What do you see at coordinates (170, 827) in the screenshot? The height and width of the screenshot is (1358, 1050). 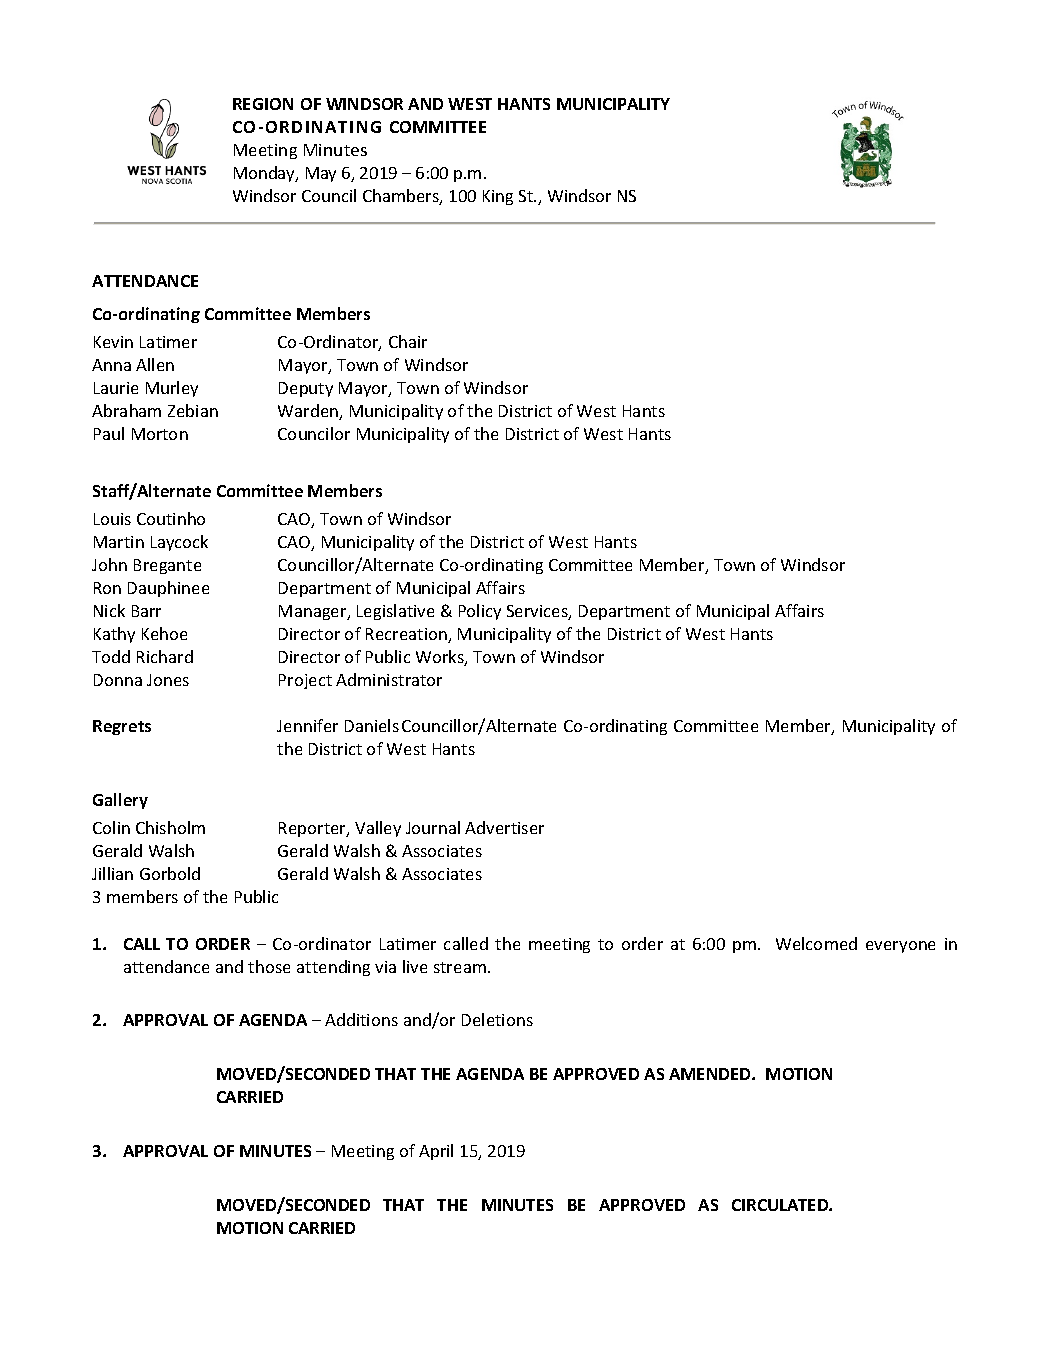 I see `Chisholm` at bounding box center [170, 827].
